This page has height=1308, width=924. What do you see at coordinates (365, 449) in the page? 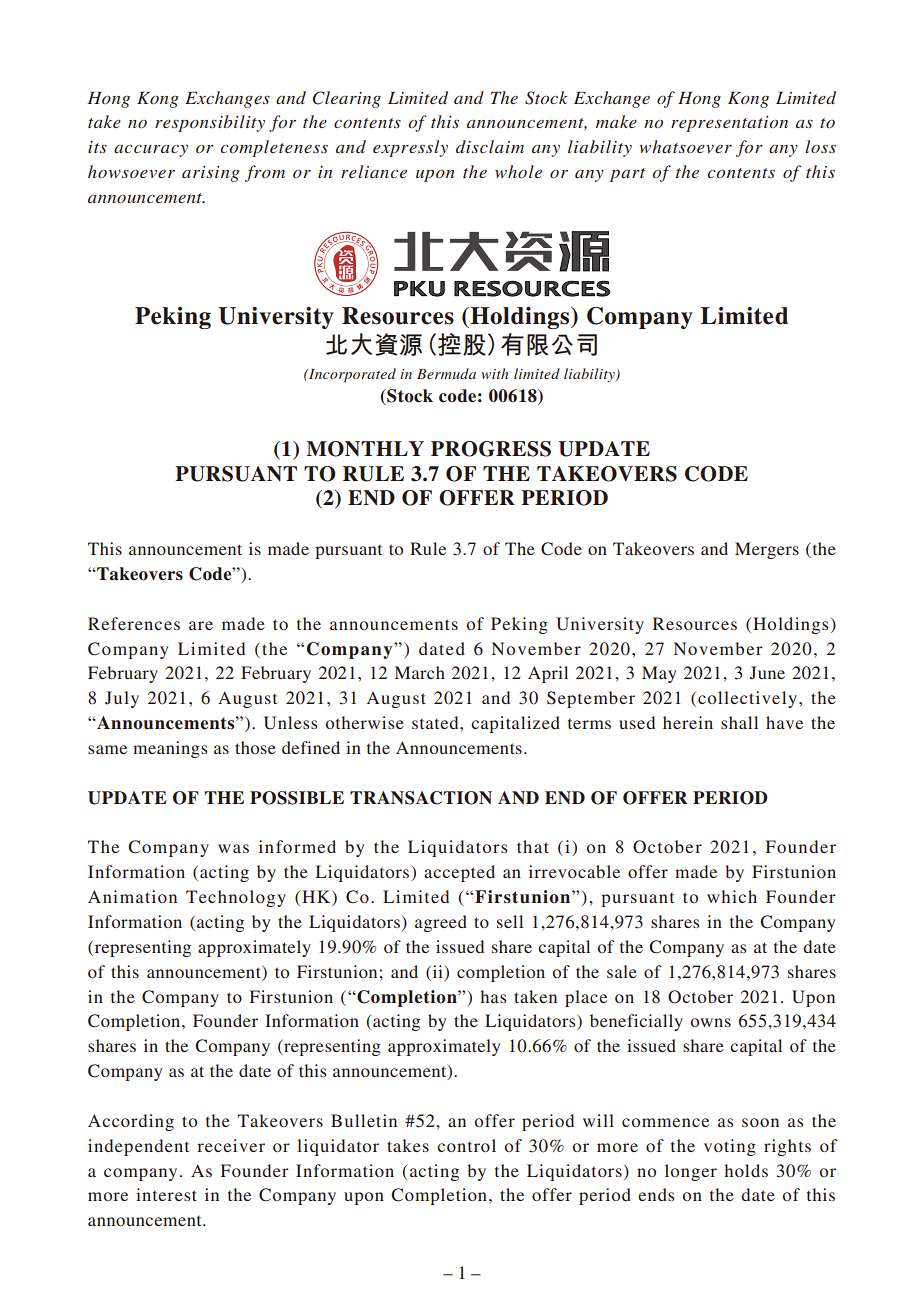
I see `MONTHLY` at bounding box center [365, 449].
